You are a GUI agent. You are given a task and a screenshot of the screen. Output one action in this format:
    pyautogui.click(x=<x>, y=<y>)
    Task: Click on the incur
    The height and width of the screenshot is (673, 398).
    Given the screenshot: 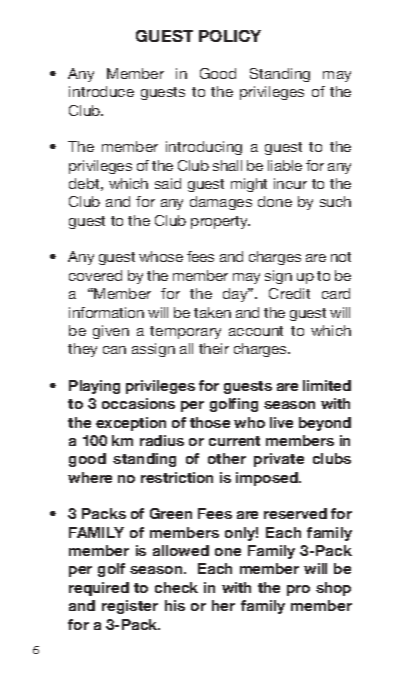 What is the action you would take?
    pyautogui.click(x=290, y=183)
